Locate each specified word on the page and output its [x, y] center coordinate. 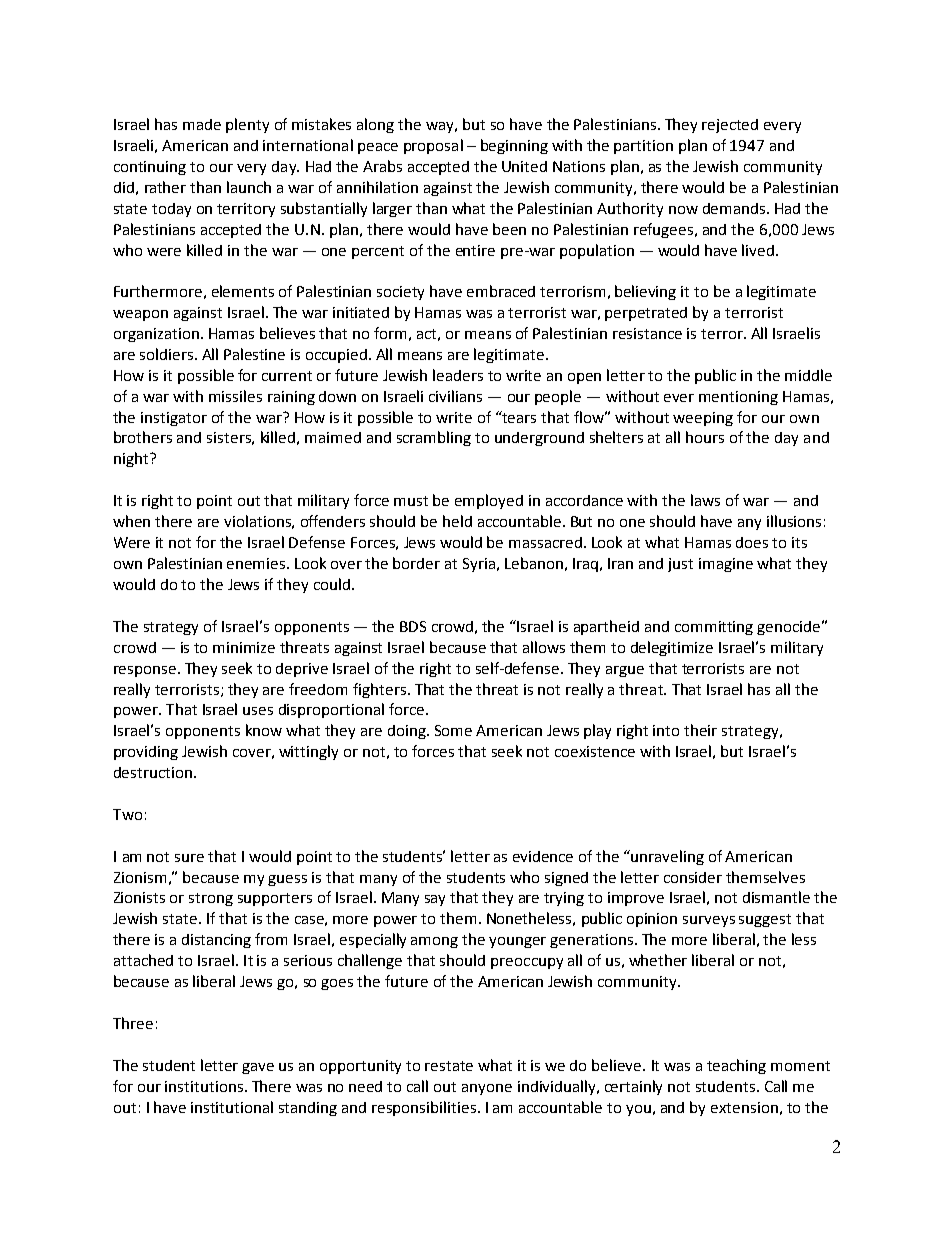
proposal [433, 146]
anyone [487, 1089]
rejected [730, 126]
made [202, 124]
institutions [205, 1086]
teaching [736, 1066]
